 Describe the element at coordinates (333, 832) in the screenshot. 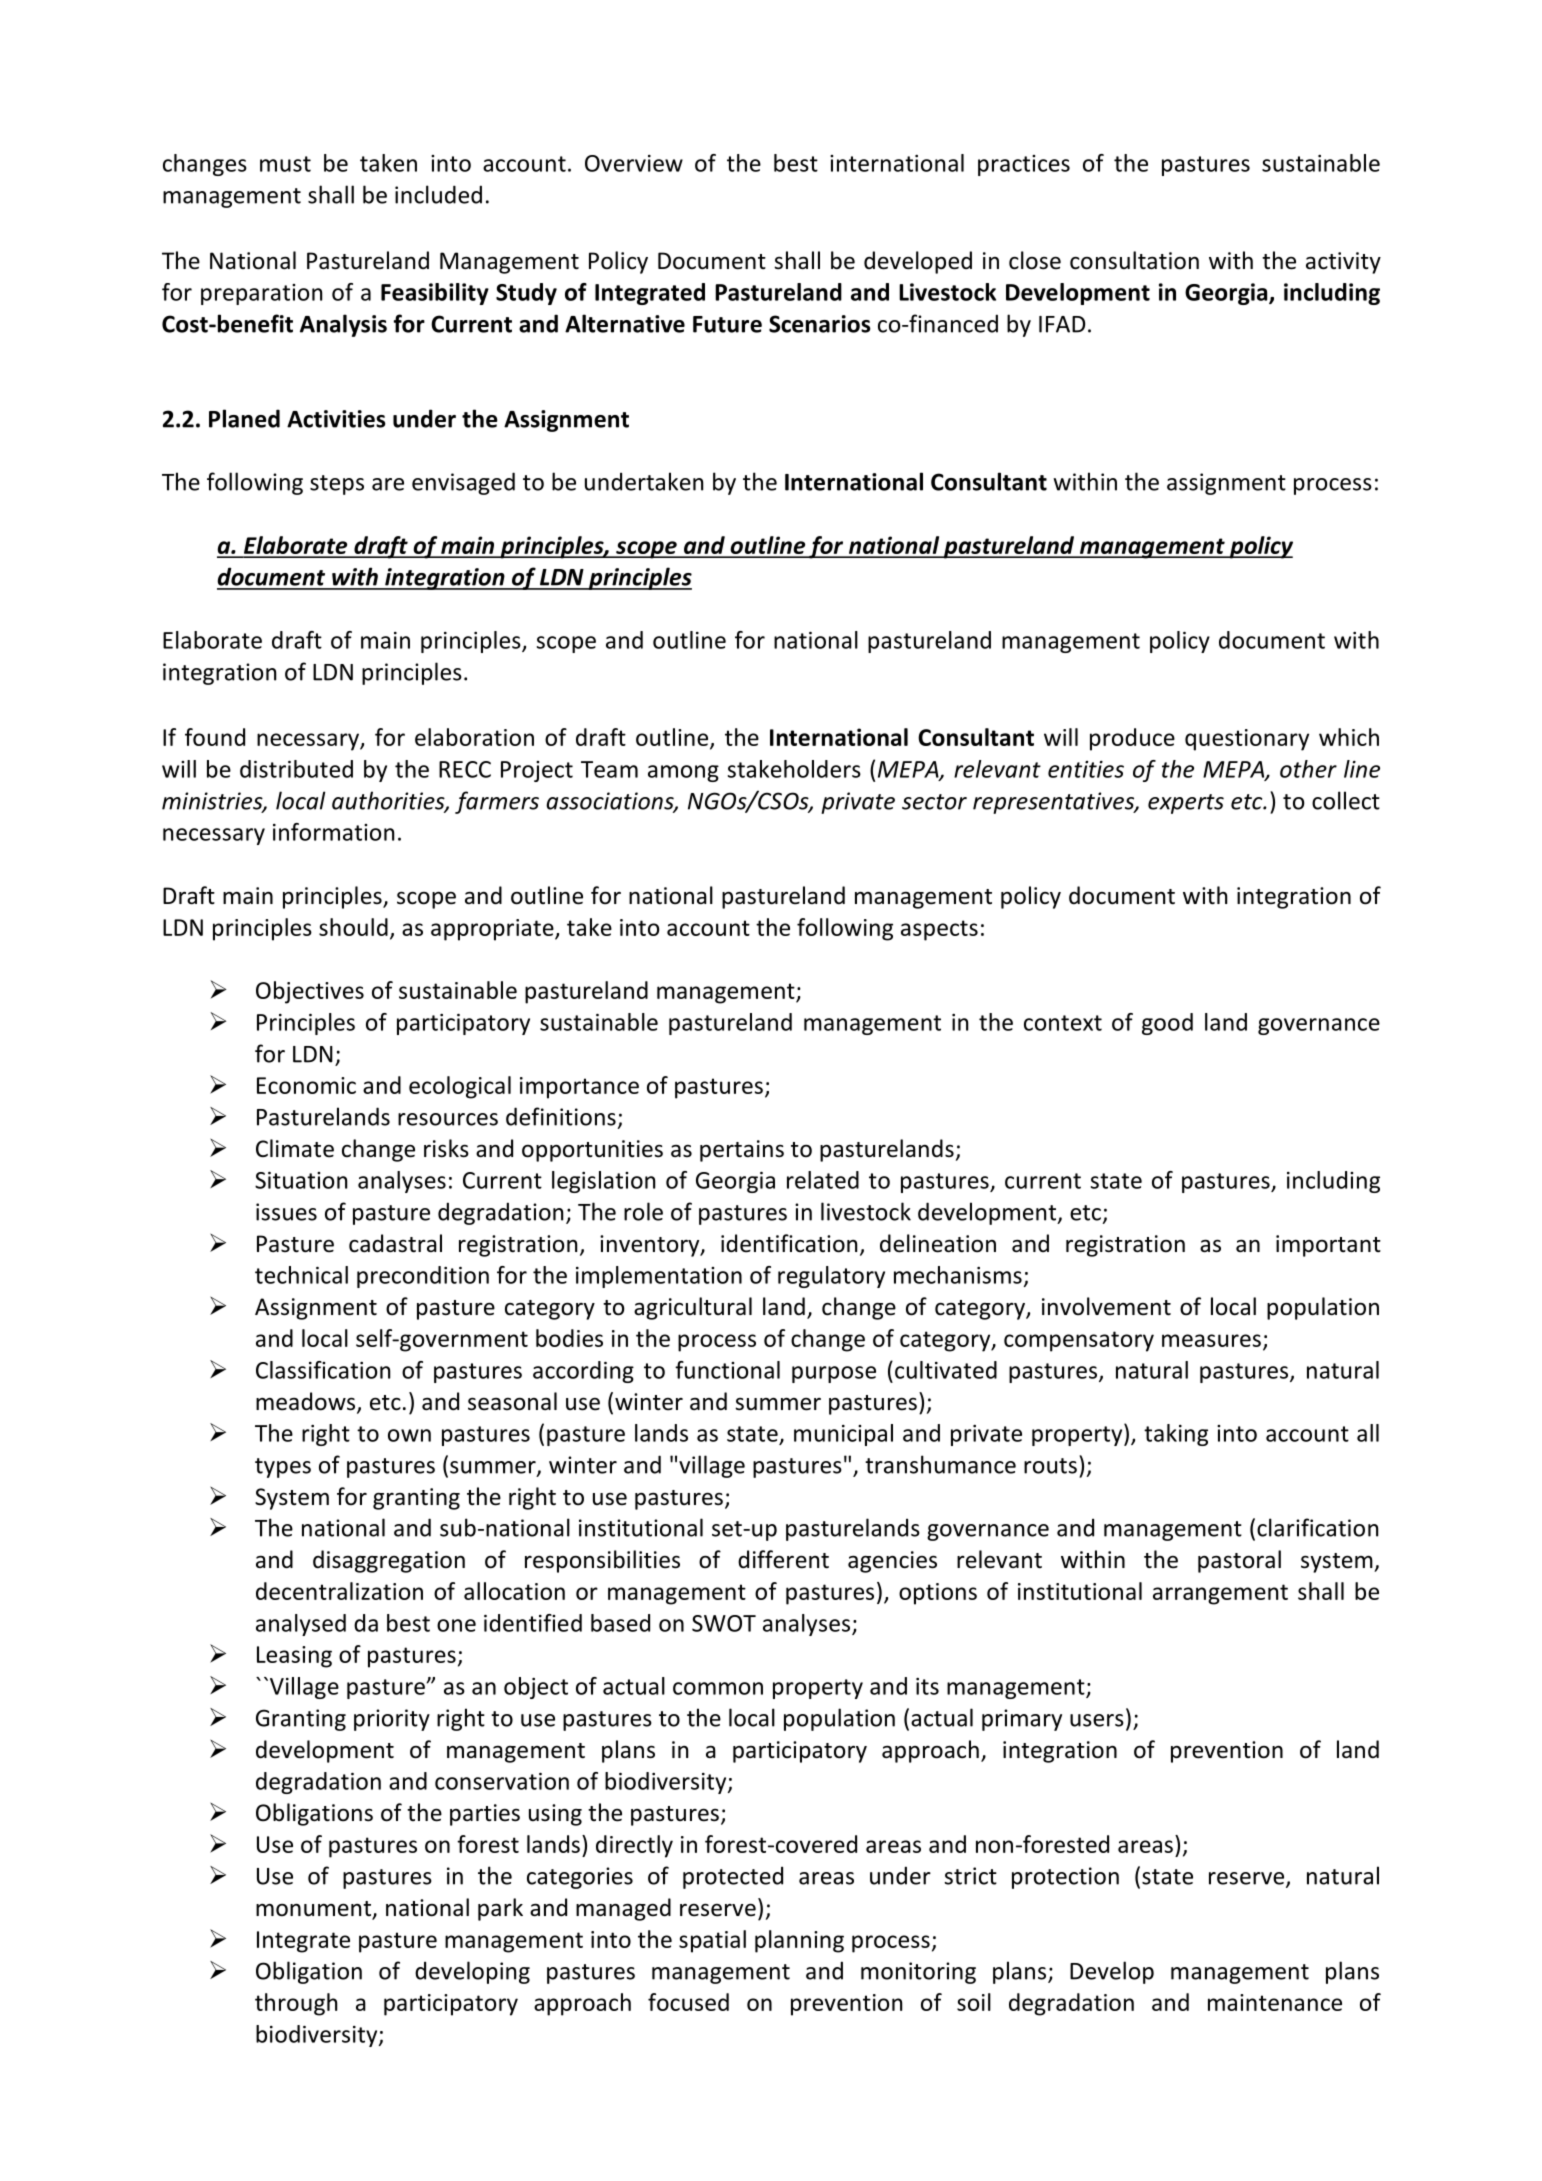

I see `information` at that location.
